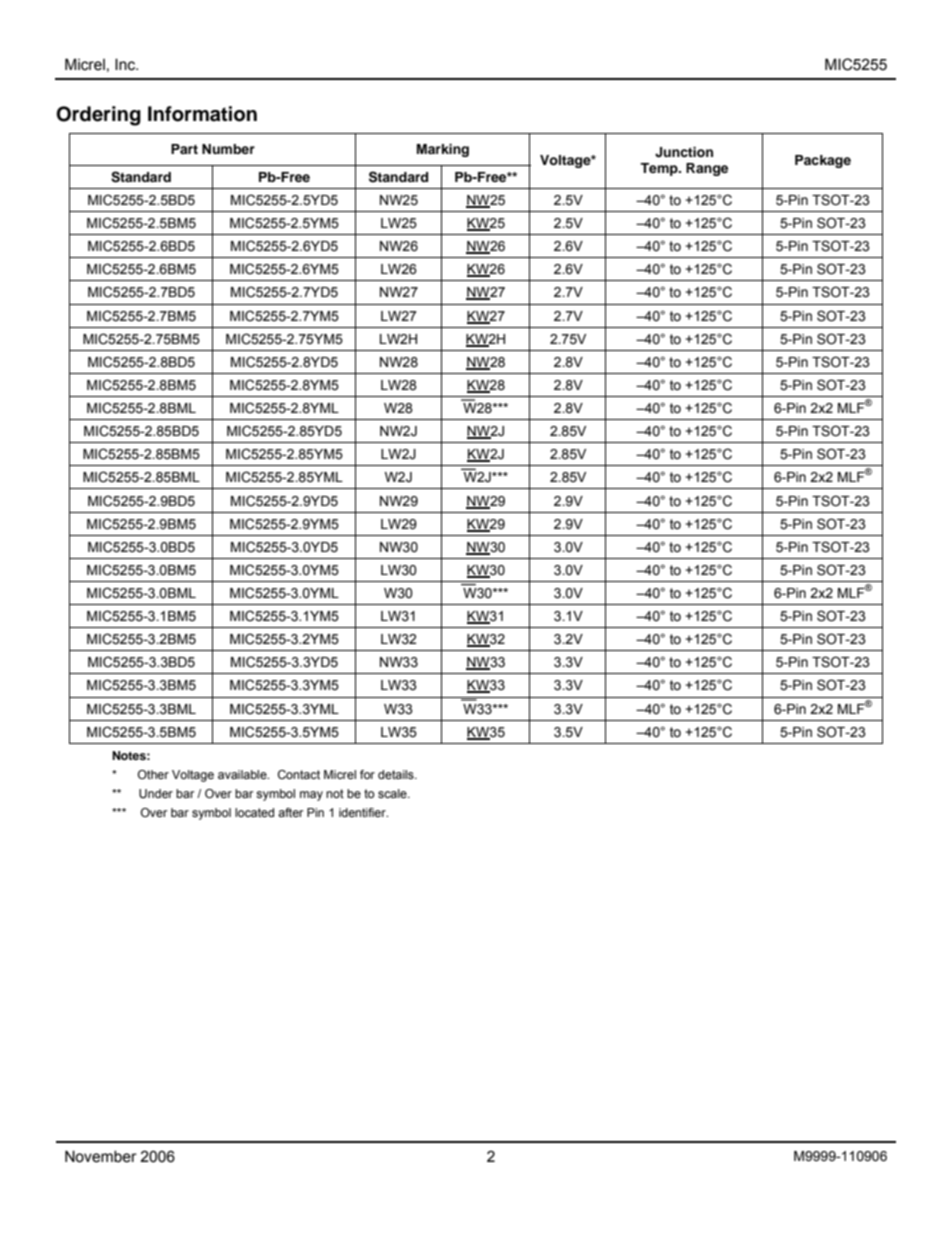 The image size is (952, 1233). Describe the element at coordinates (707, 169) in the screenshot. I see `Range` at that location.
